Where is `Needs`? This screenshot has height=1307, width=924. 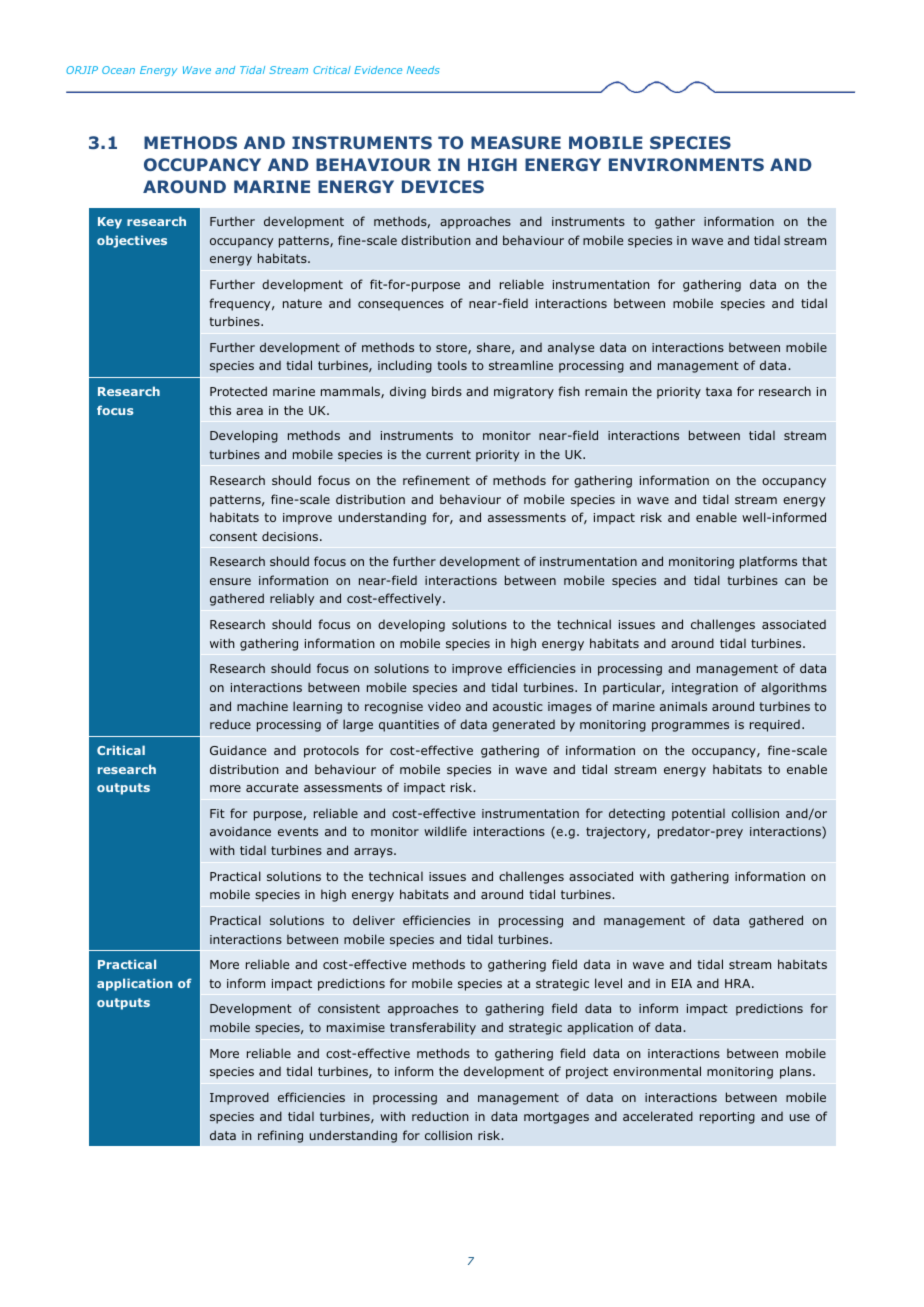 Needs is located at coordinates (423, 70).
